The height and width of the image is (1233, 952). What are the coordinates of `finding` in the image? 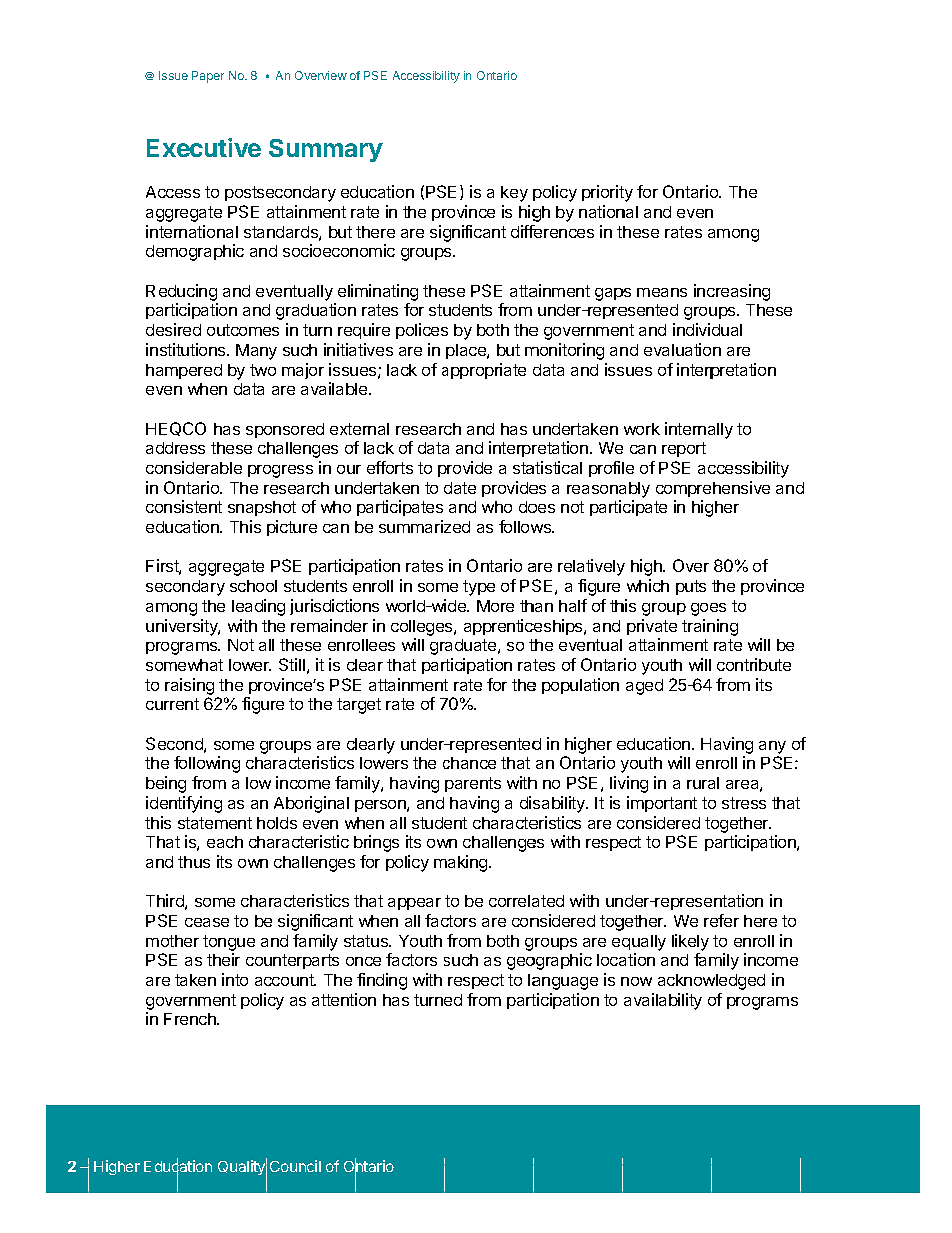 It's located at (382, 981).
